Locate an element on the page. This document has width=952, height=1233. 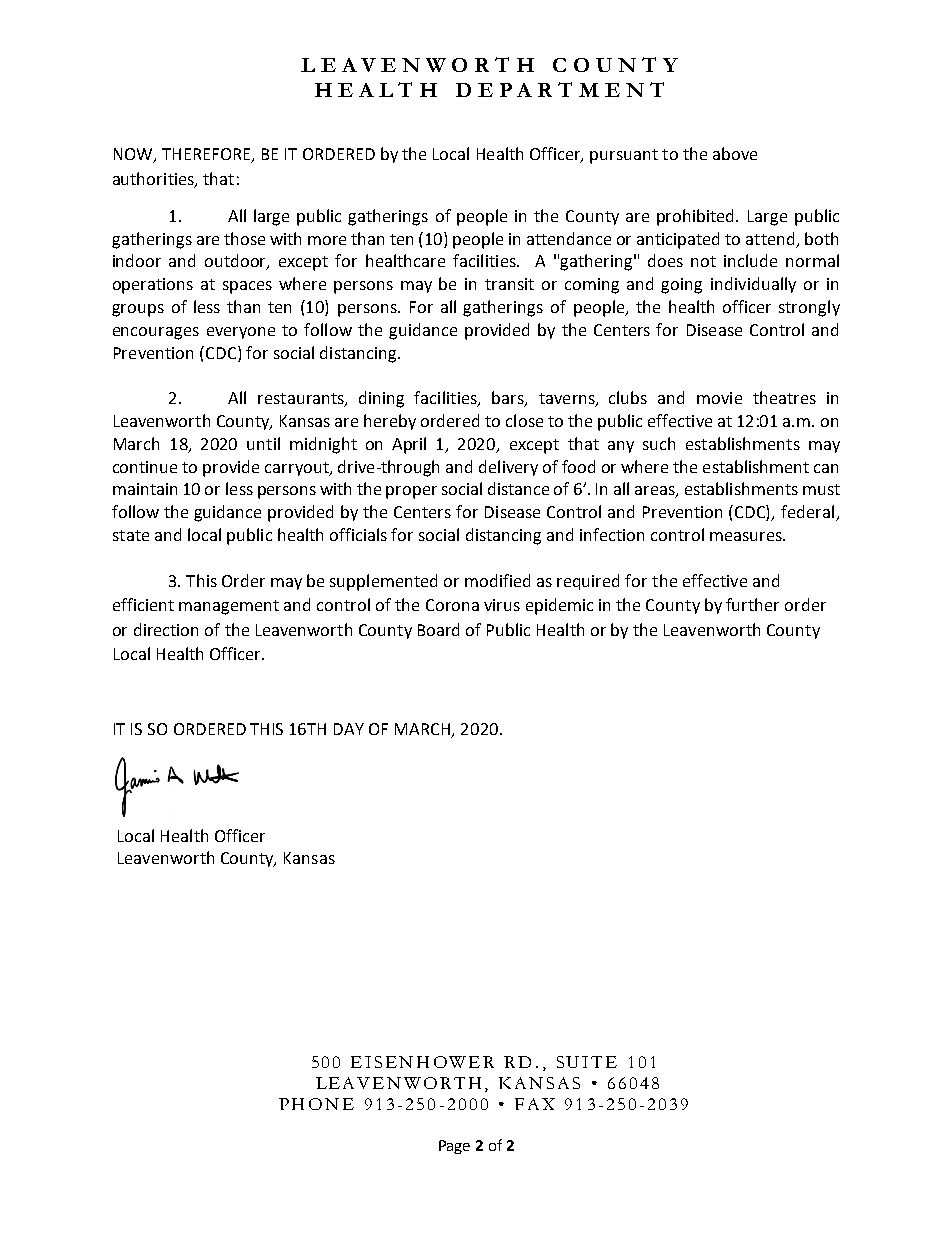
Page is located at coordinates (454, 1147).
